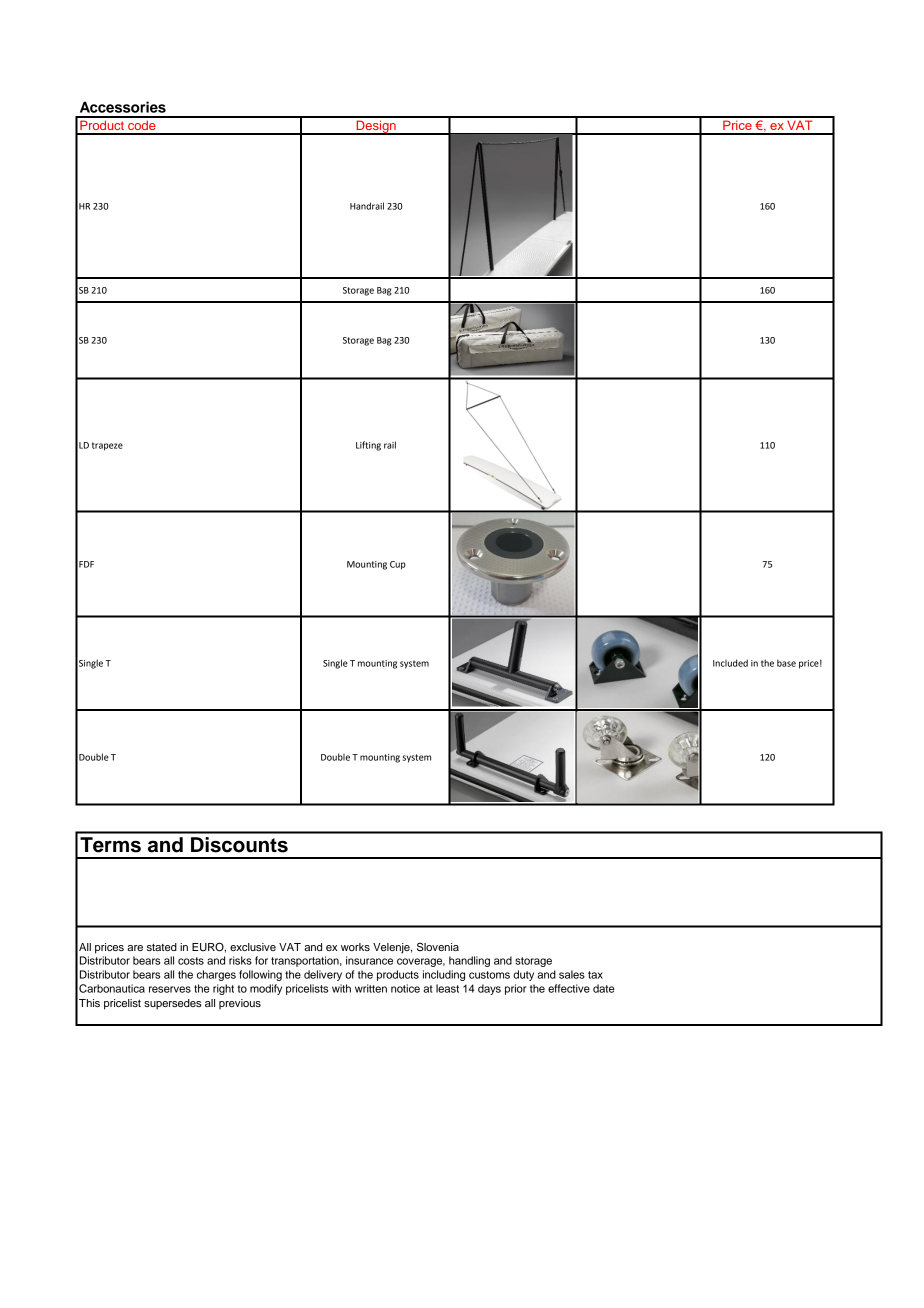 The height and width of the document is (1308, 924). Describe the element at coordinates (595, 975) in the document. I see `tax` at that location.
